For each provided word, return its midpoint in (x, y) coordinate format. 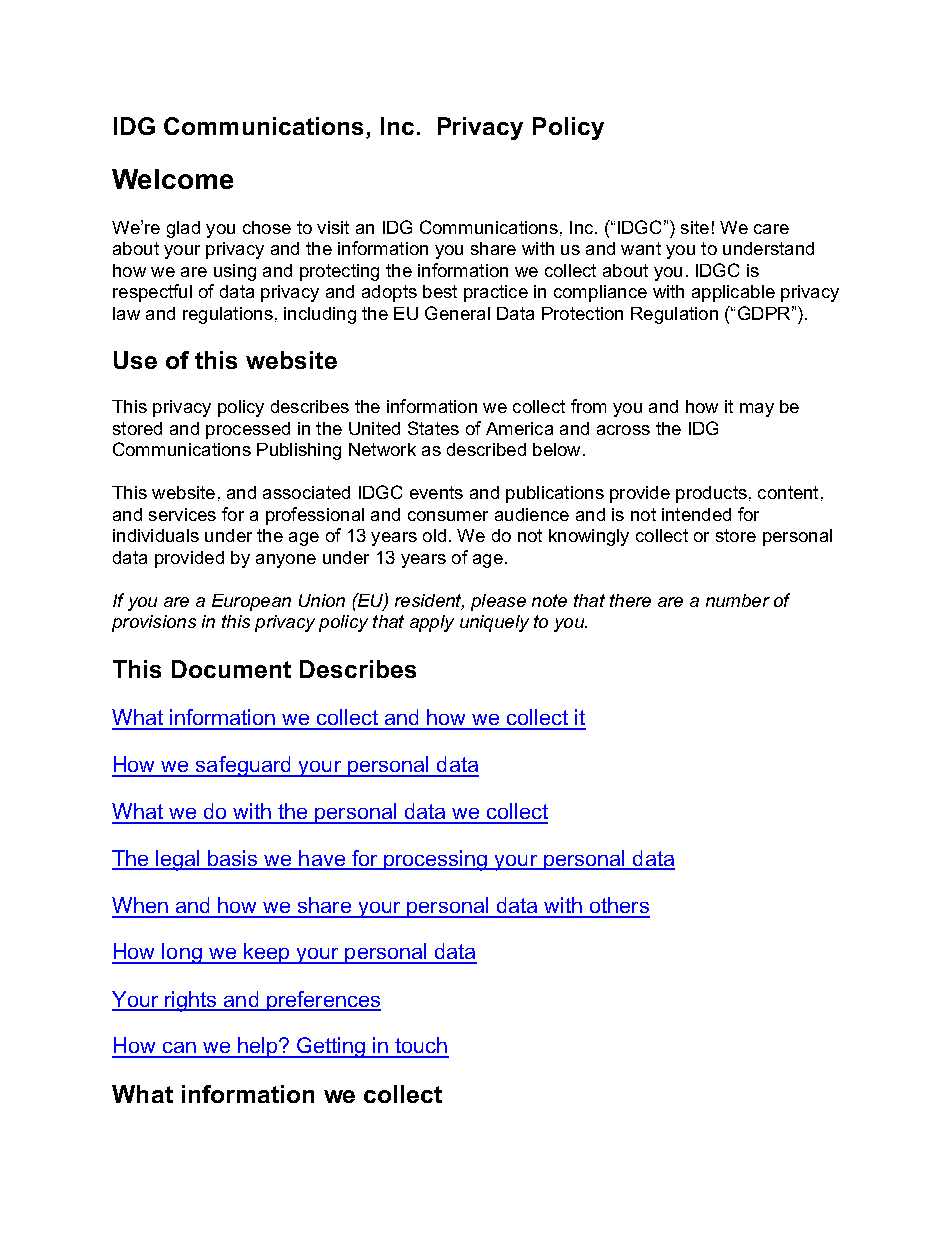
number (738, 600)
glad (183, 229)
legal (178, 860)
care (771, 229)
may (757, 410)
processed (248, 430)
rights (191, 1001)
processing (435, 860)
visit (333, 227)
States (433, 428)
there (630, 600)
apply (432, 623)
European (251, 602)
